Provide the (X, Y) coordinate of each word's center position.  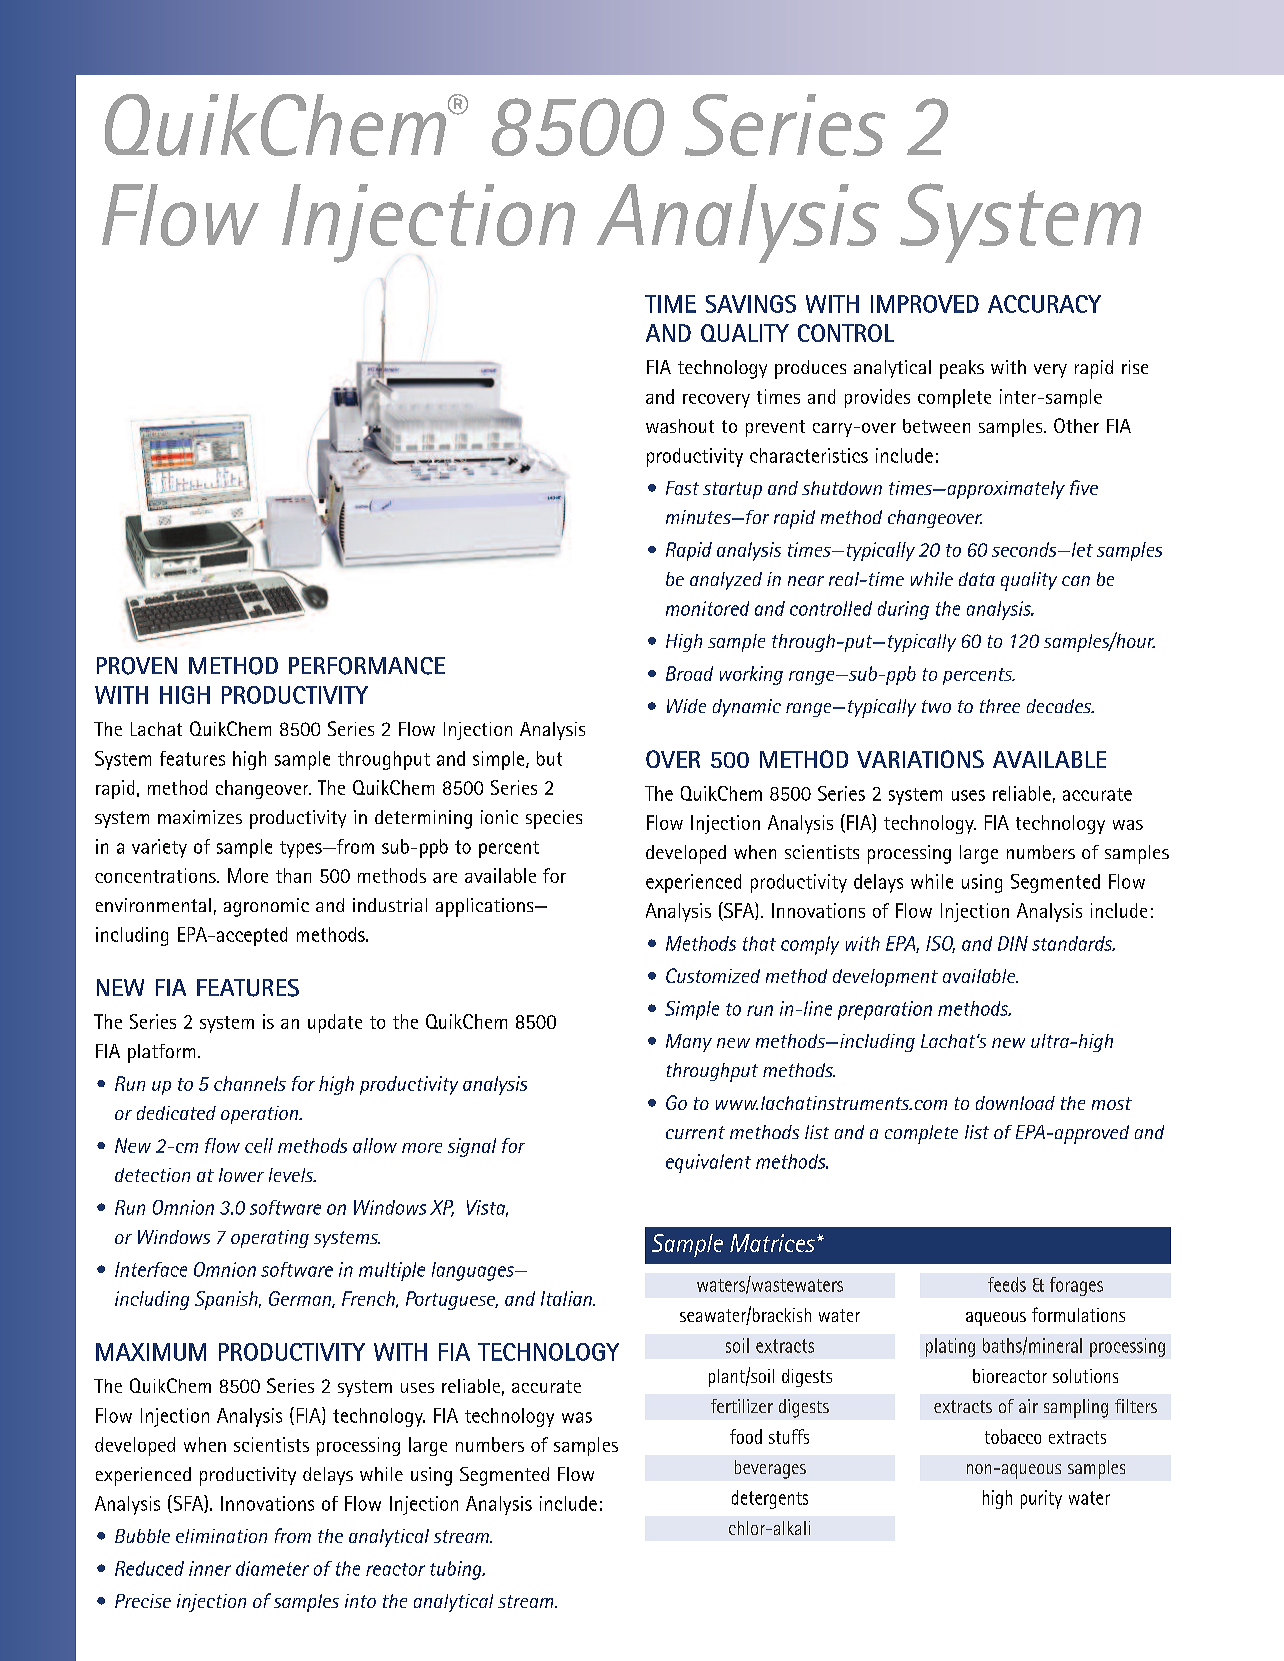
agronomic (266, 907)
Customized (713, 975)
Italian (567, 1298)
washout (680, 426)
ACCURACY (1044, 304)
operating (270, 1239)
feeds (1007, 1284)
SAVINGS (751, 304)
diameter (272, 1568)
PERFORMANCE (367, 666)
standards (1073, 943)
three (1000, 706)
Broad (689, 673)
